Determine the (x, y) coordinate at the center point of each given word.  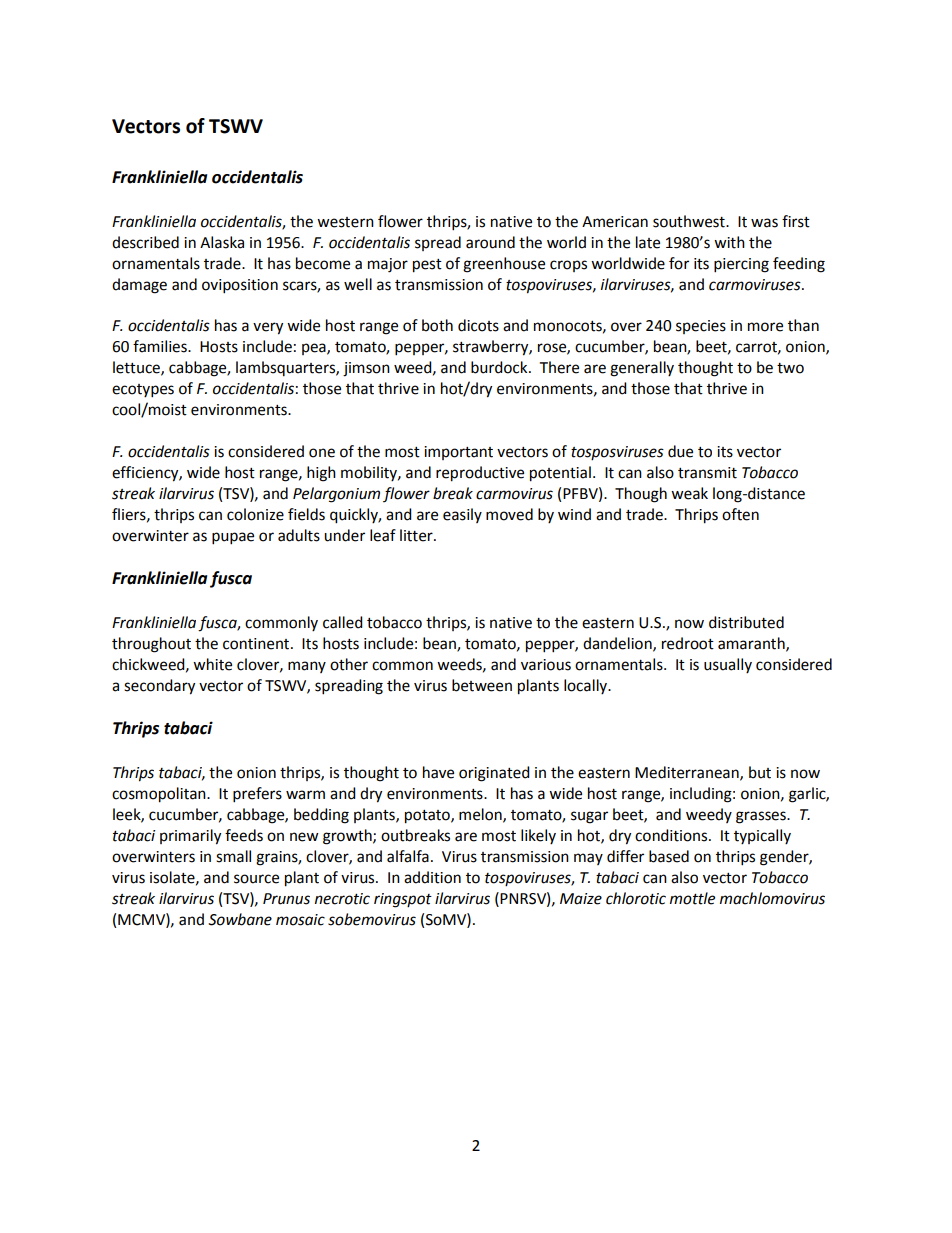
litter (417, 535)
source (256, 879)
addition (432, 877)
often (740, 514)
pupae (233, 538)
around (490, 242)
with (729, 242)
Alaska (222, 242)
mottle (692, 898)
